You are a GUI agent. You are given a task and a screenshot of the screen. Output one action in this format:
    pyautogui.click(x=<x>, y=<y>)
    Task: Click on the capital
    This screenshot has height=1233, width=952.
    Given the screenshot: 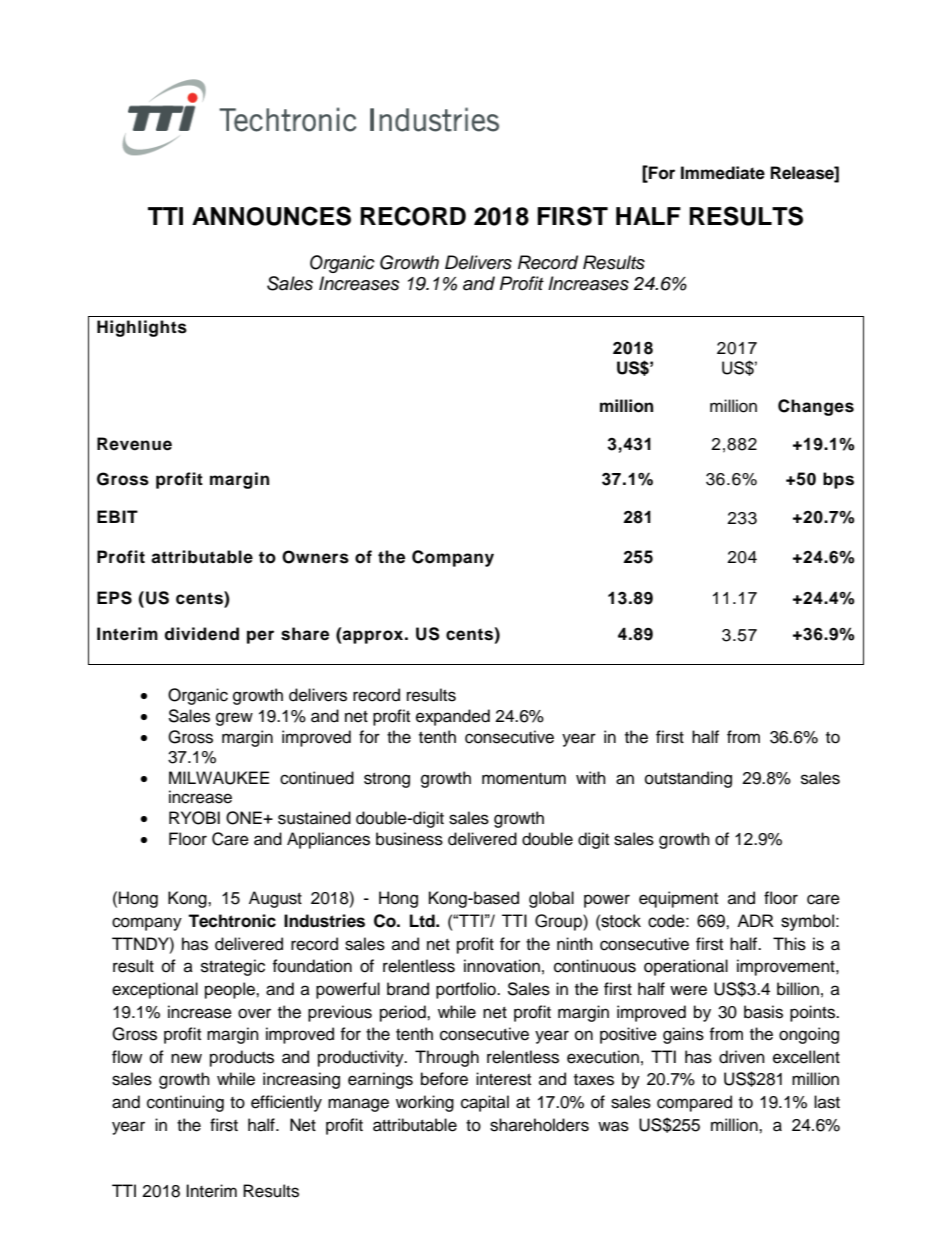 What is the action you would take?
    pyautogui.click(x=485, y=1103)
